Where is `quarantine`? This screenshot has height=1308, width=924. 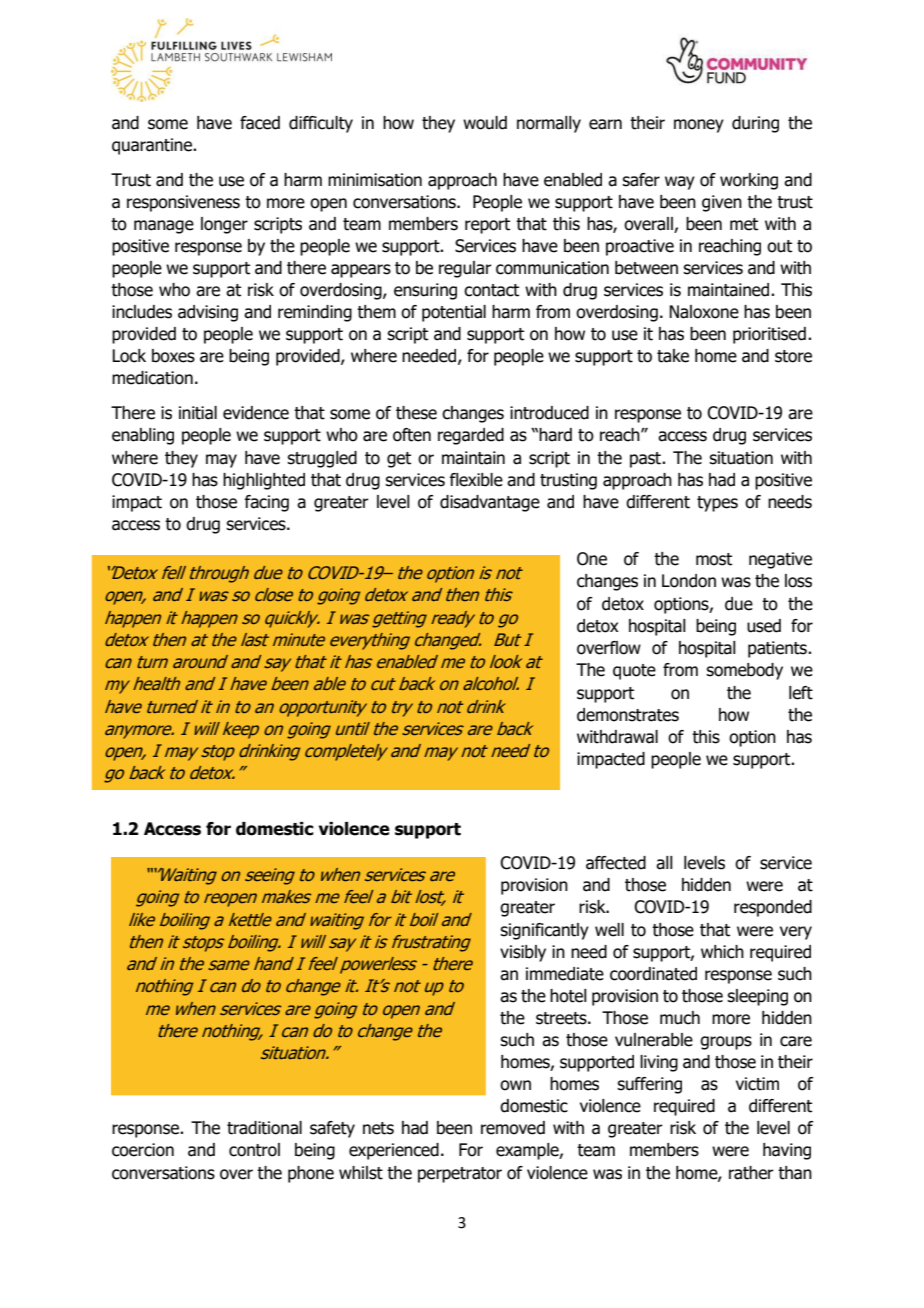 quarantine is located at coordinates (153, 146).
